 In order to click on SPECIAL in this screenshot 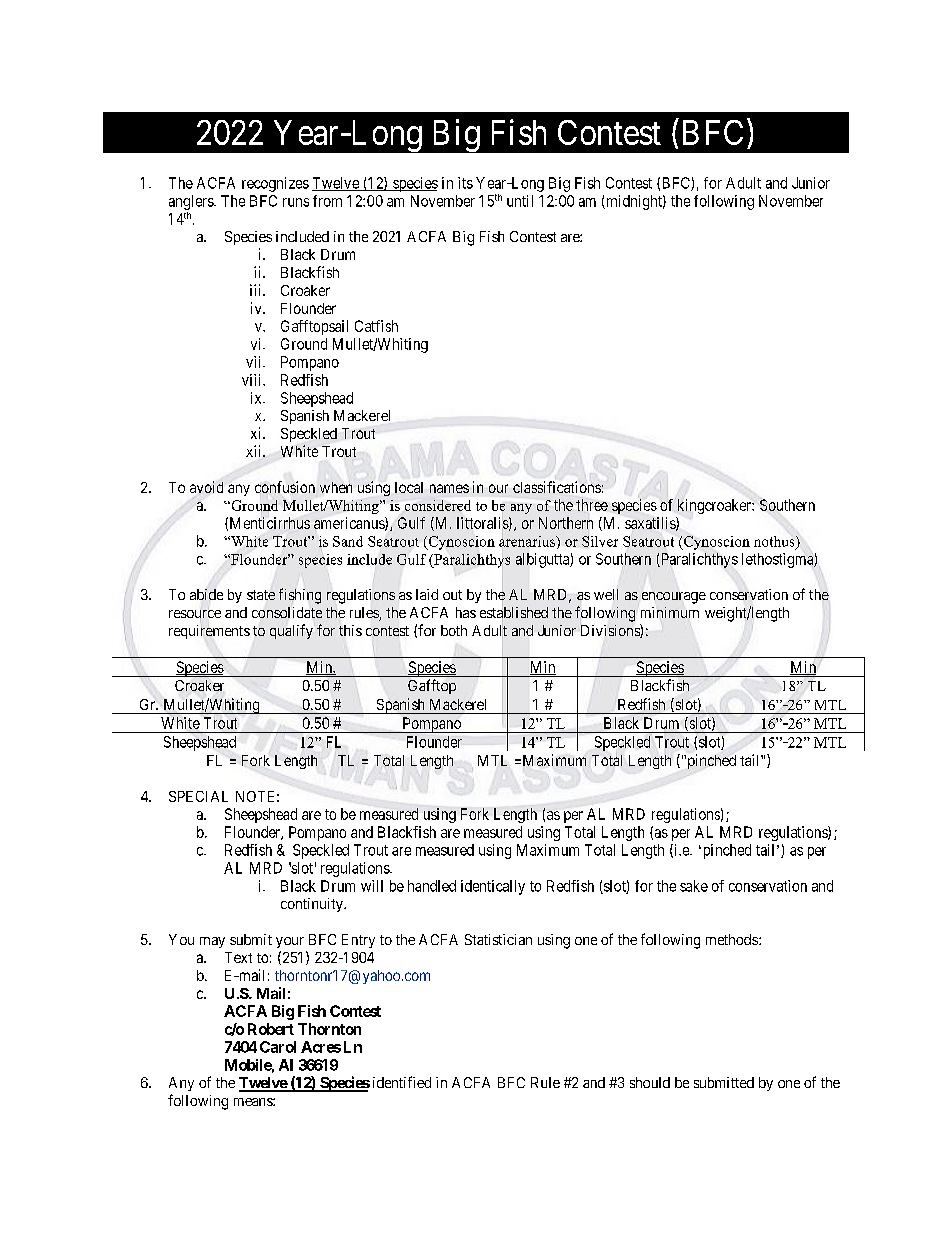, I will do `click(198, 796)`.
